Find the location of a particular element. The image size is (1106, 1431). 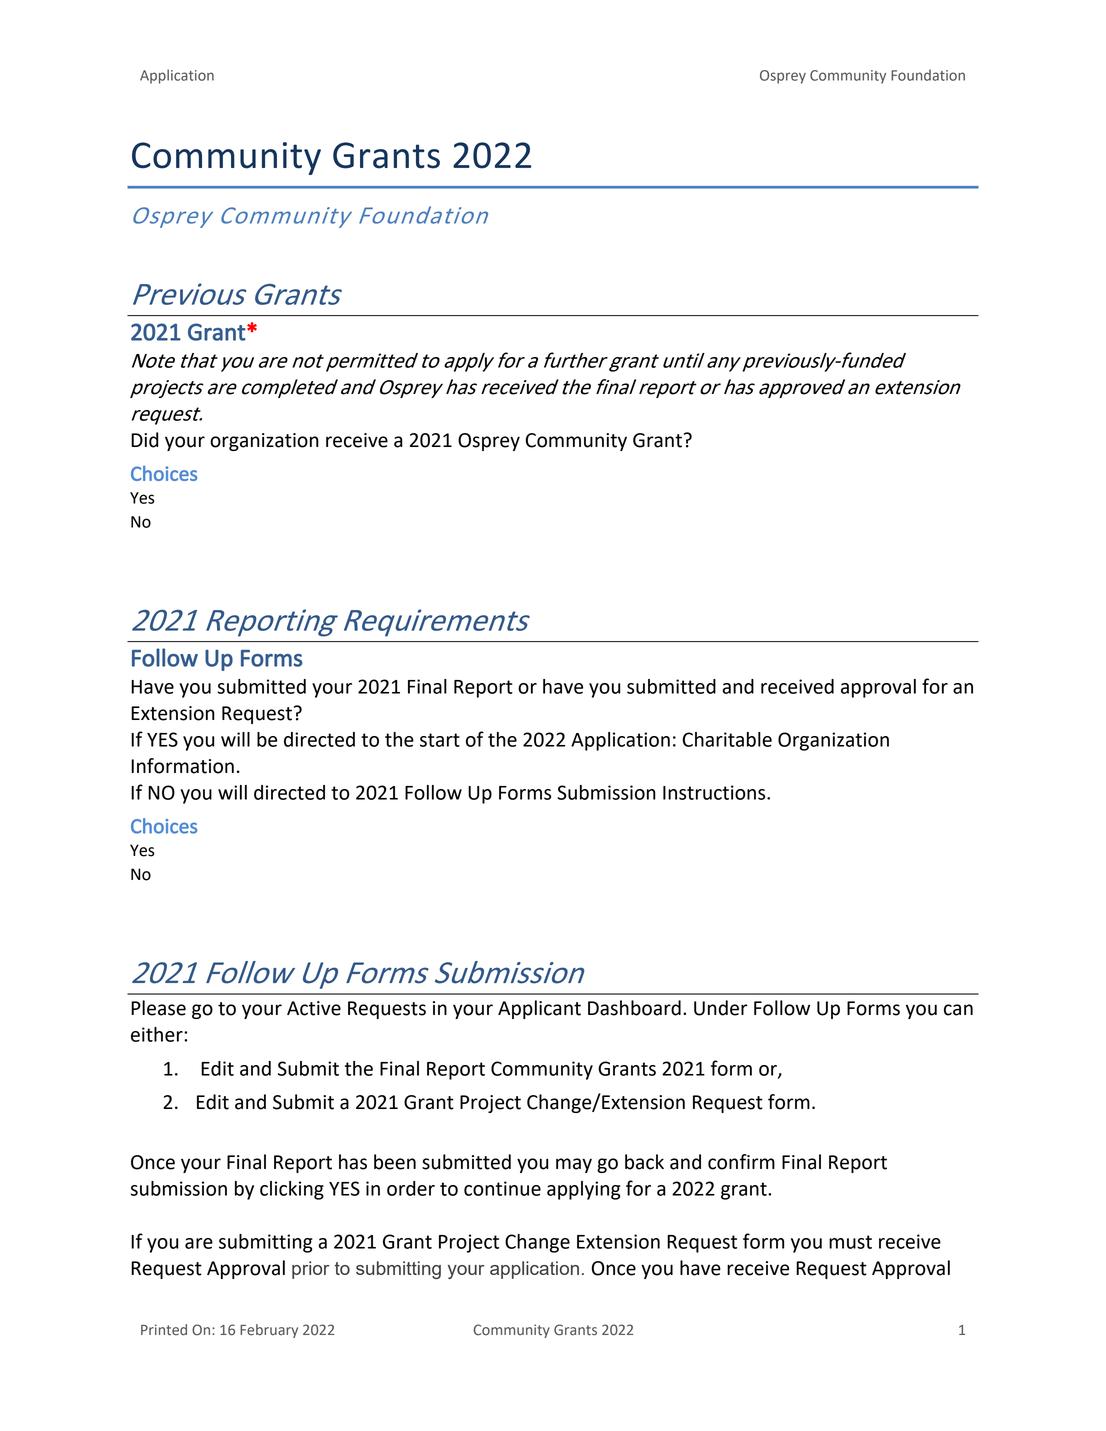

Dashboard is located at coordinates (634, 1008).
